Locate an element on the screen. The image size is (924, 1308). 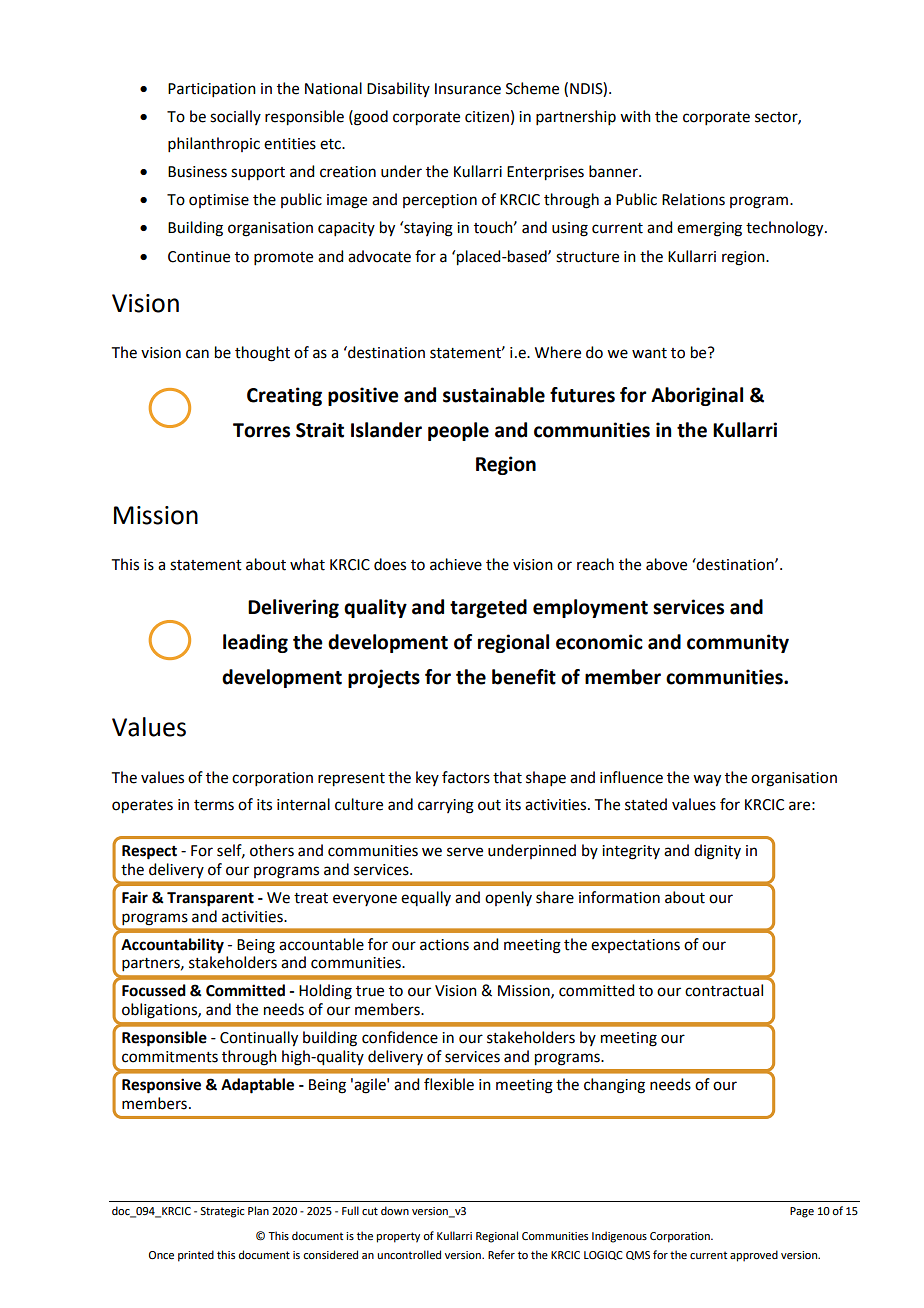
socially is located at coordinates (235, 117).
